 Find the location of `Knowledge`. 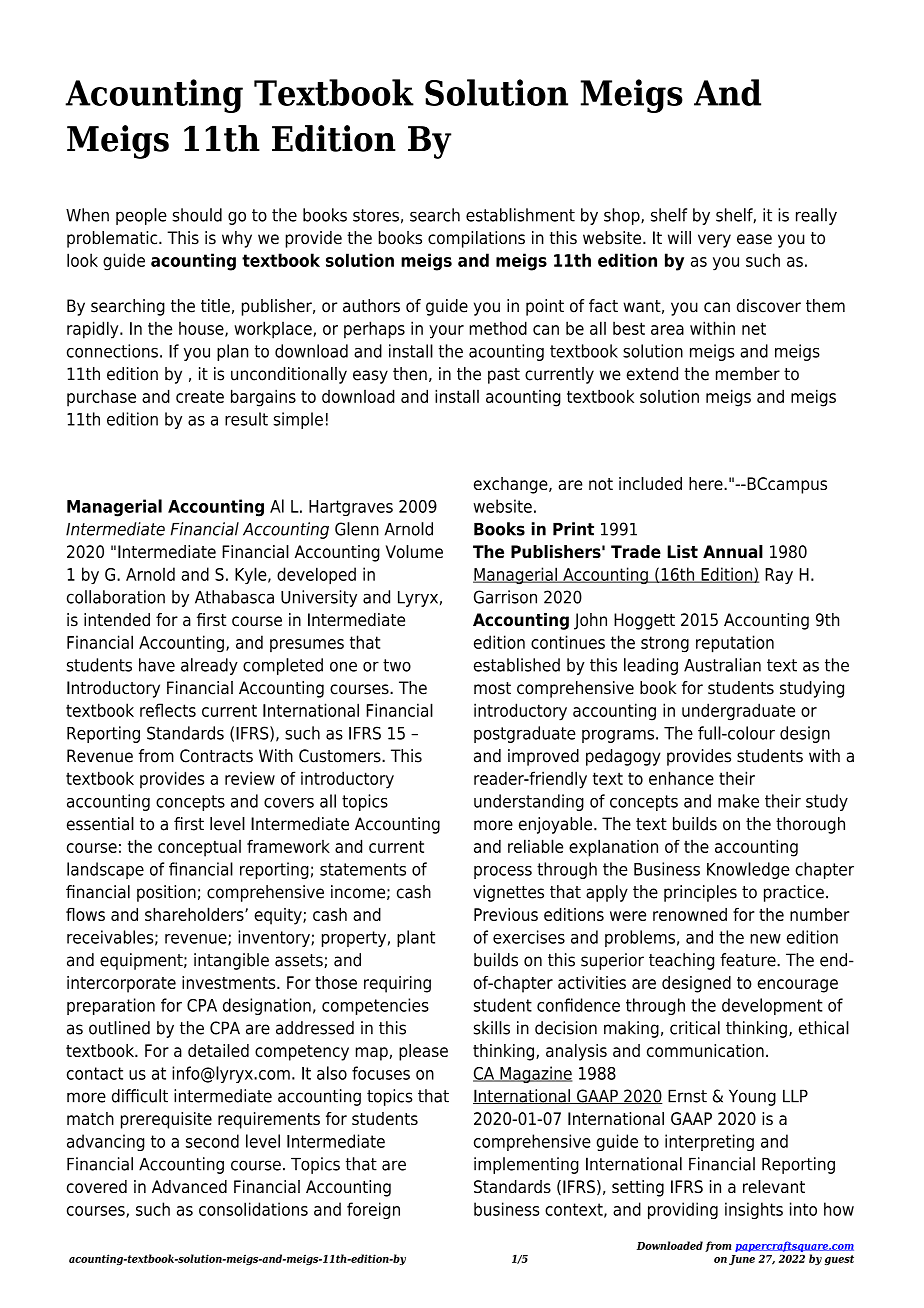

Knowledge is located at coordinates (748, 870).
